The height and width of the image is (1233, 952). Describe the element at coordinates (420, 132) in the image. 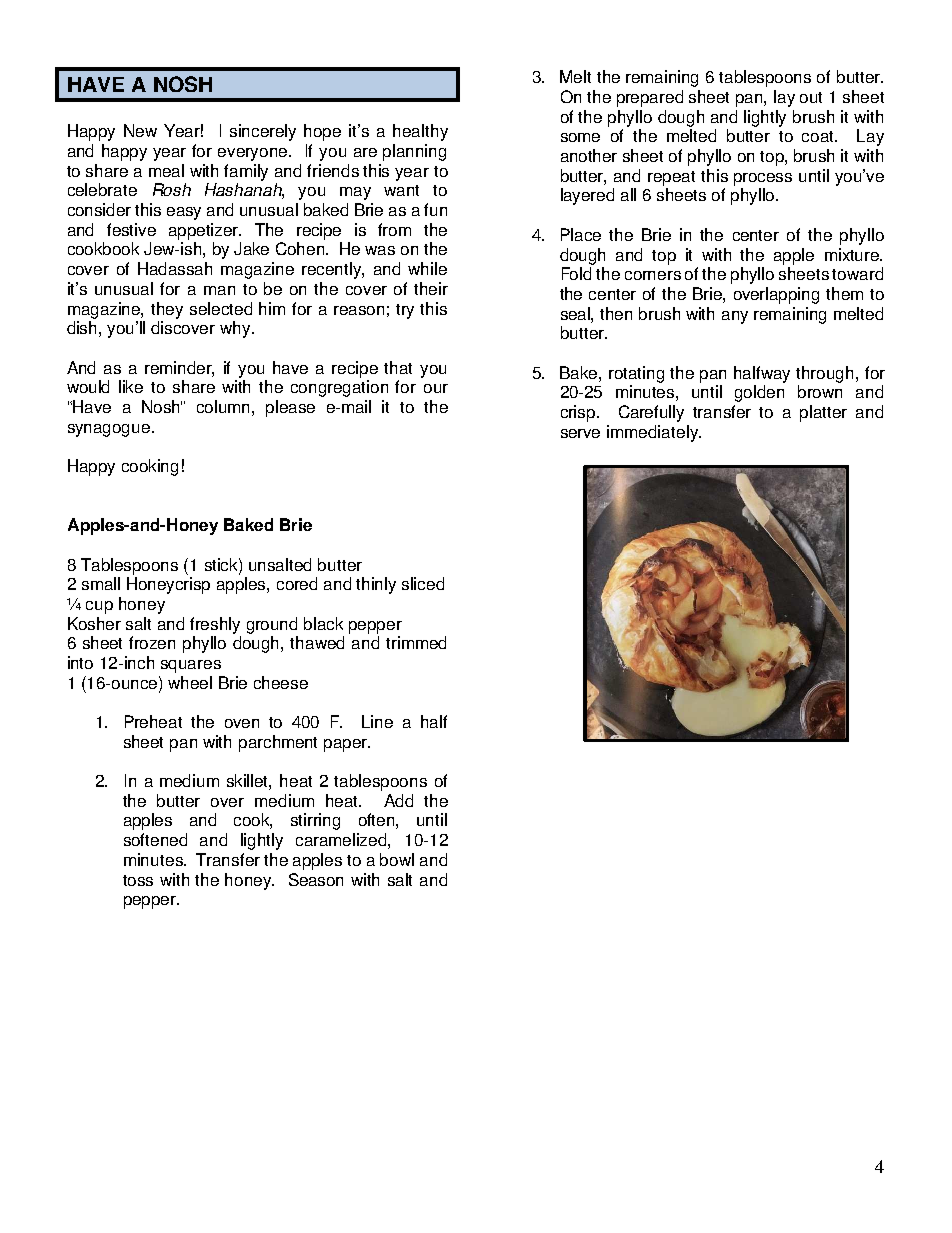

I see `healthy` at that location.
